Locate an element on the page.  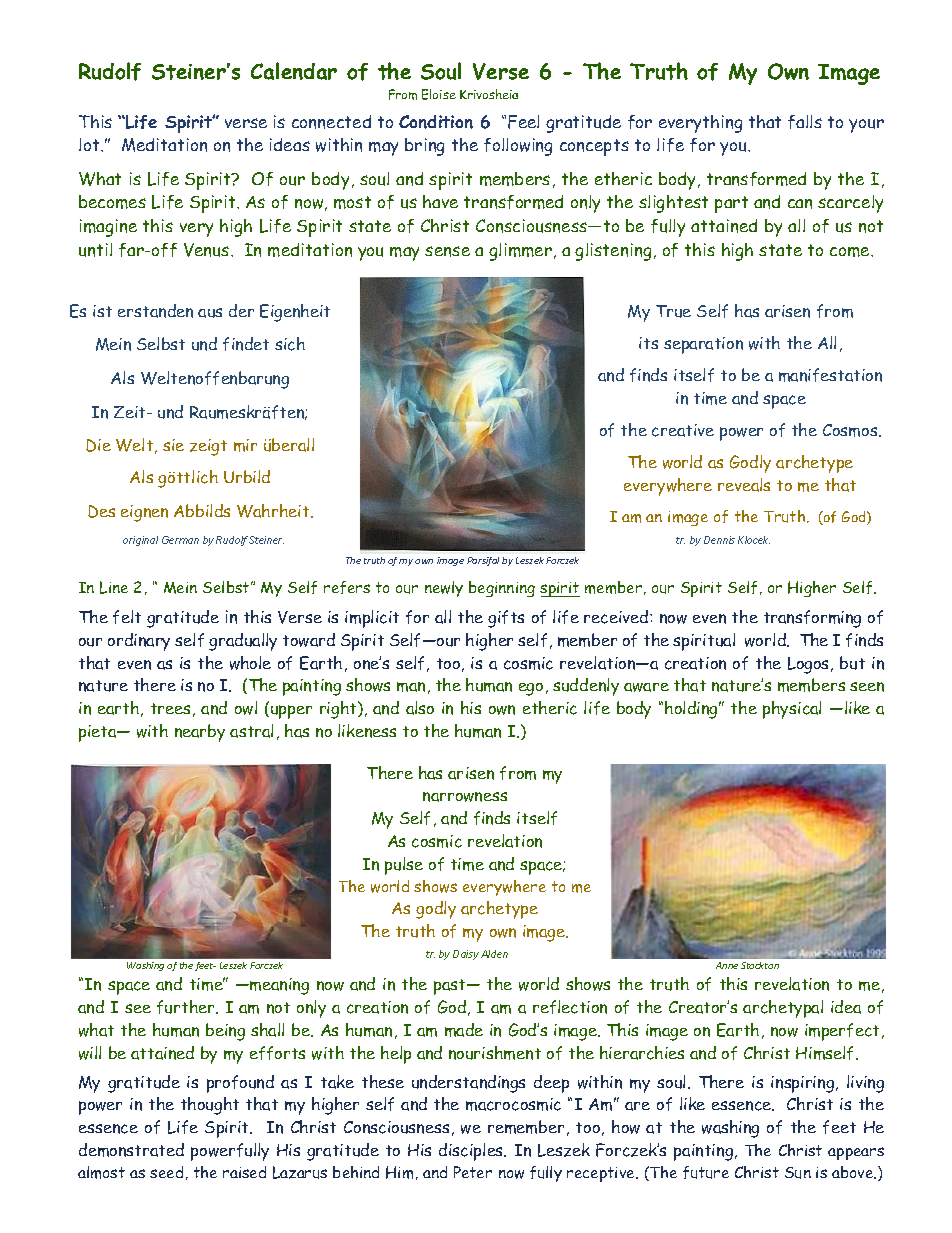
lot is located at coordinates (90, 144).
